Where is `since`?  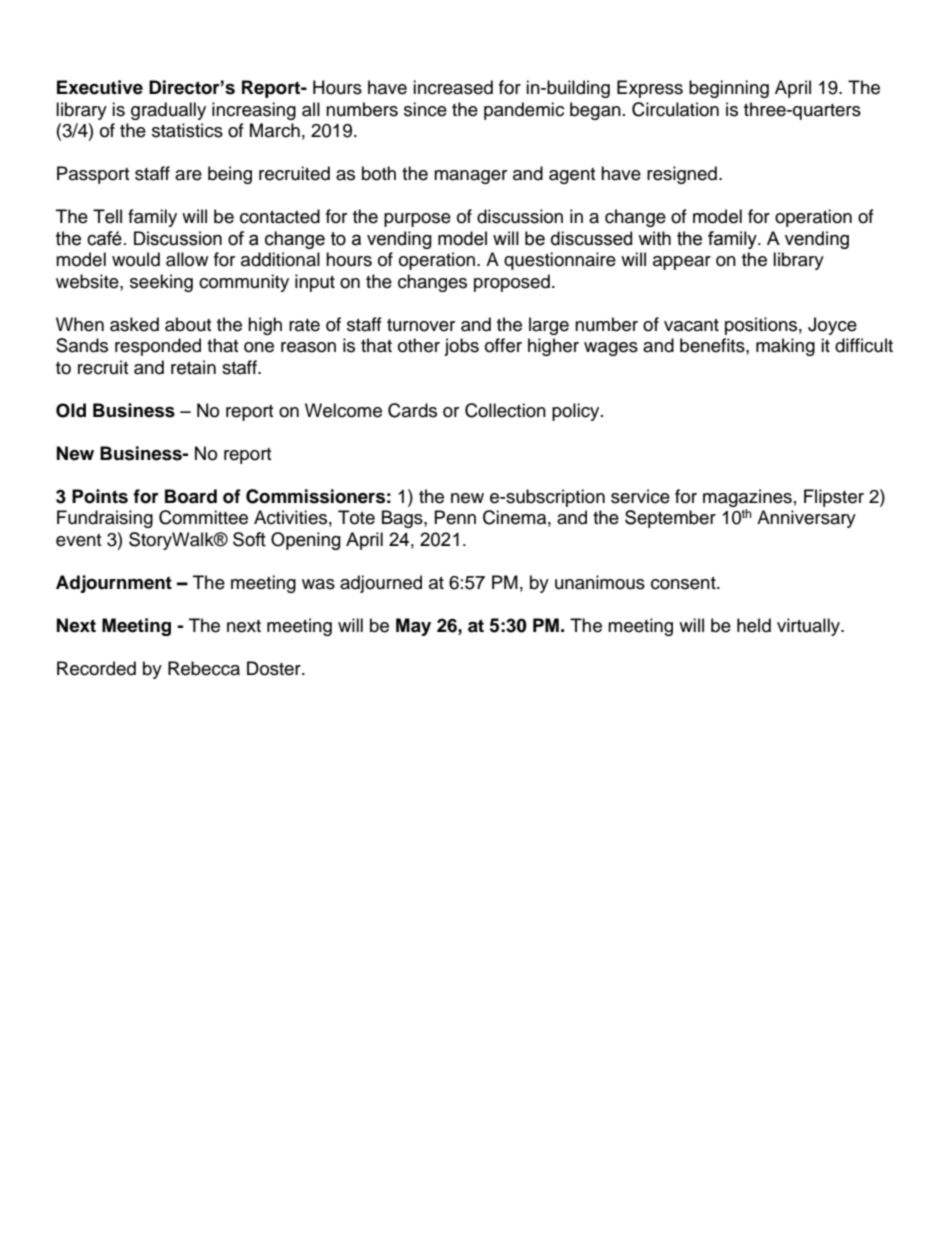
since is located at coordinates (425, 109).
